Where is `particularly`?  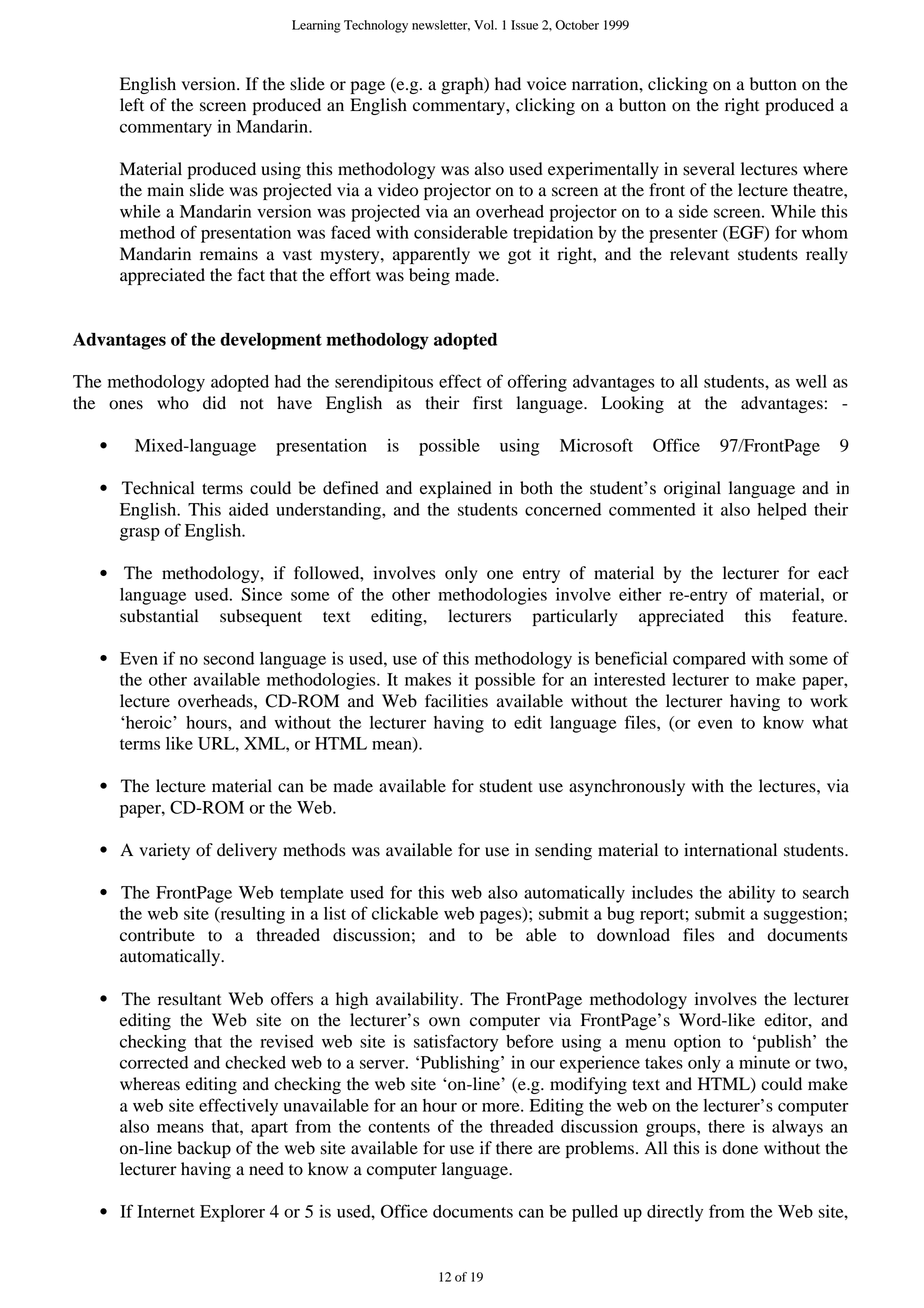 particularly is located at coordinates (575, 617).
